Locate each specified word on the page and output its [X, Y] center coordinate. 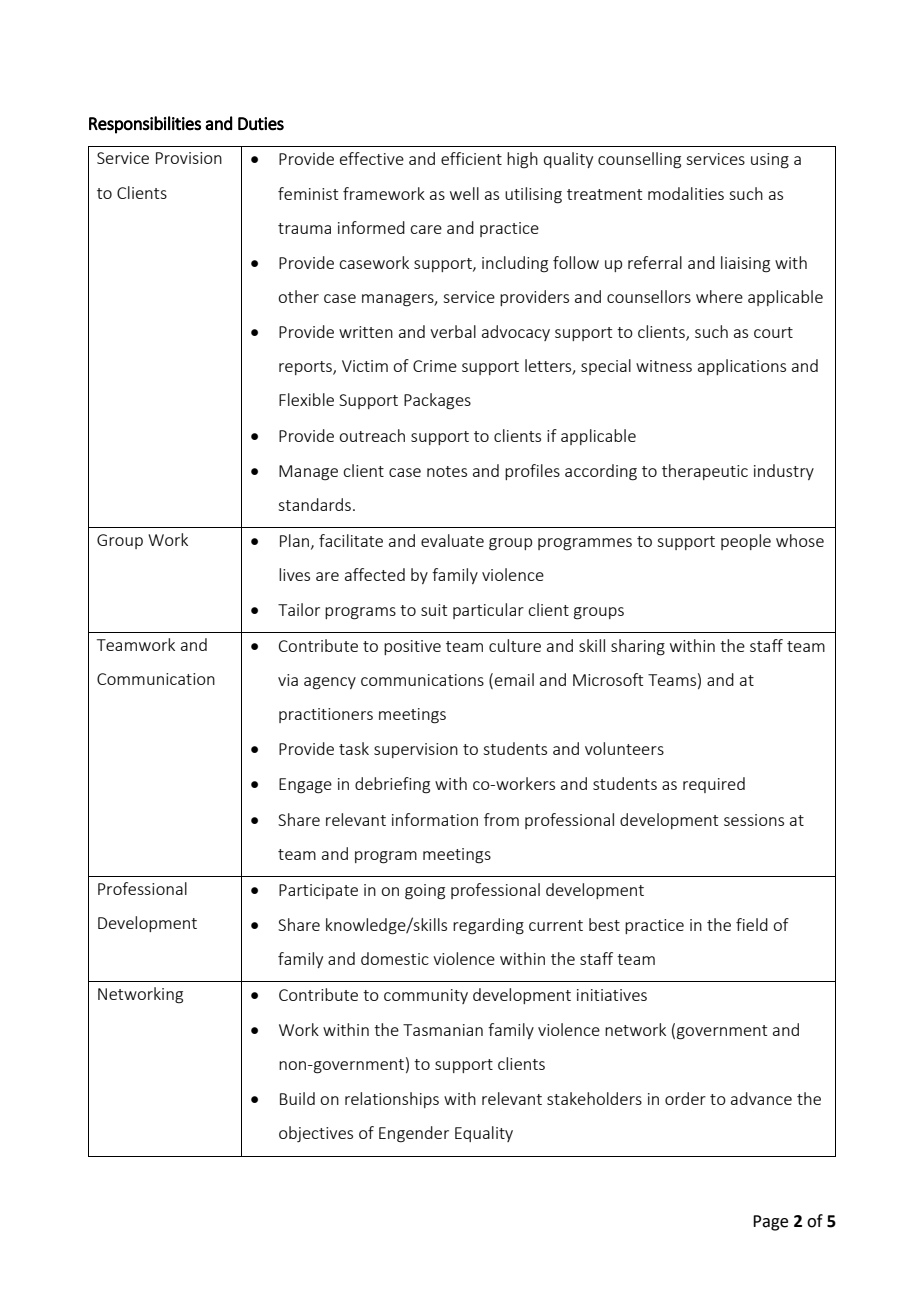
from [501, 819]
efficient [471, 158]
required [714, 785]
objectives [316, 1134]
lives [294, 574]
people [746, 542]
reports [306, 368]
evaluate [452, 540]
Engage [305, 786]
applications [742, 367]
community [426, 996]
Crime [435, 366]
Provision [189, 158]
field [752, 924]
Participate [318, 891]
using [770, 161]
